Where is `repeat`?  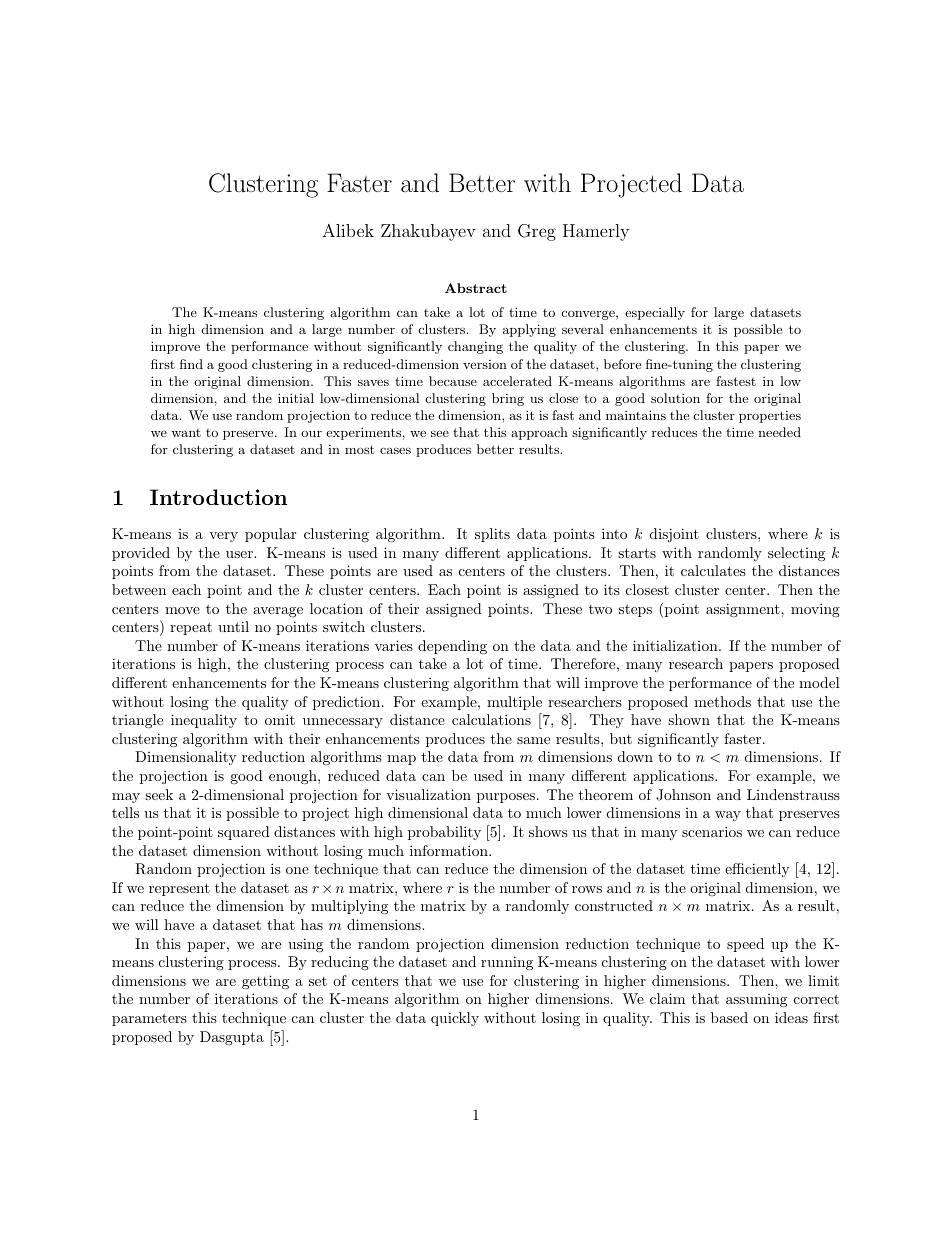
repeat is located at coordinates (191, 628).
